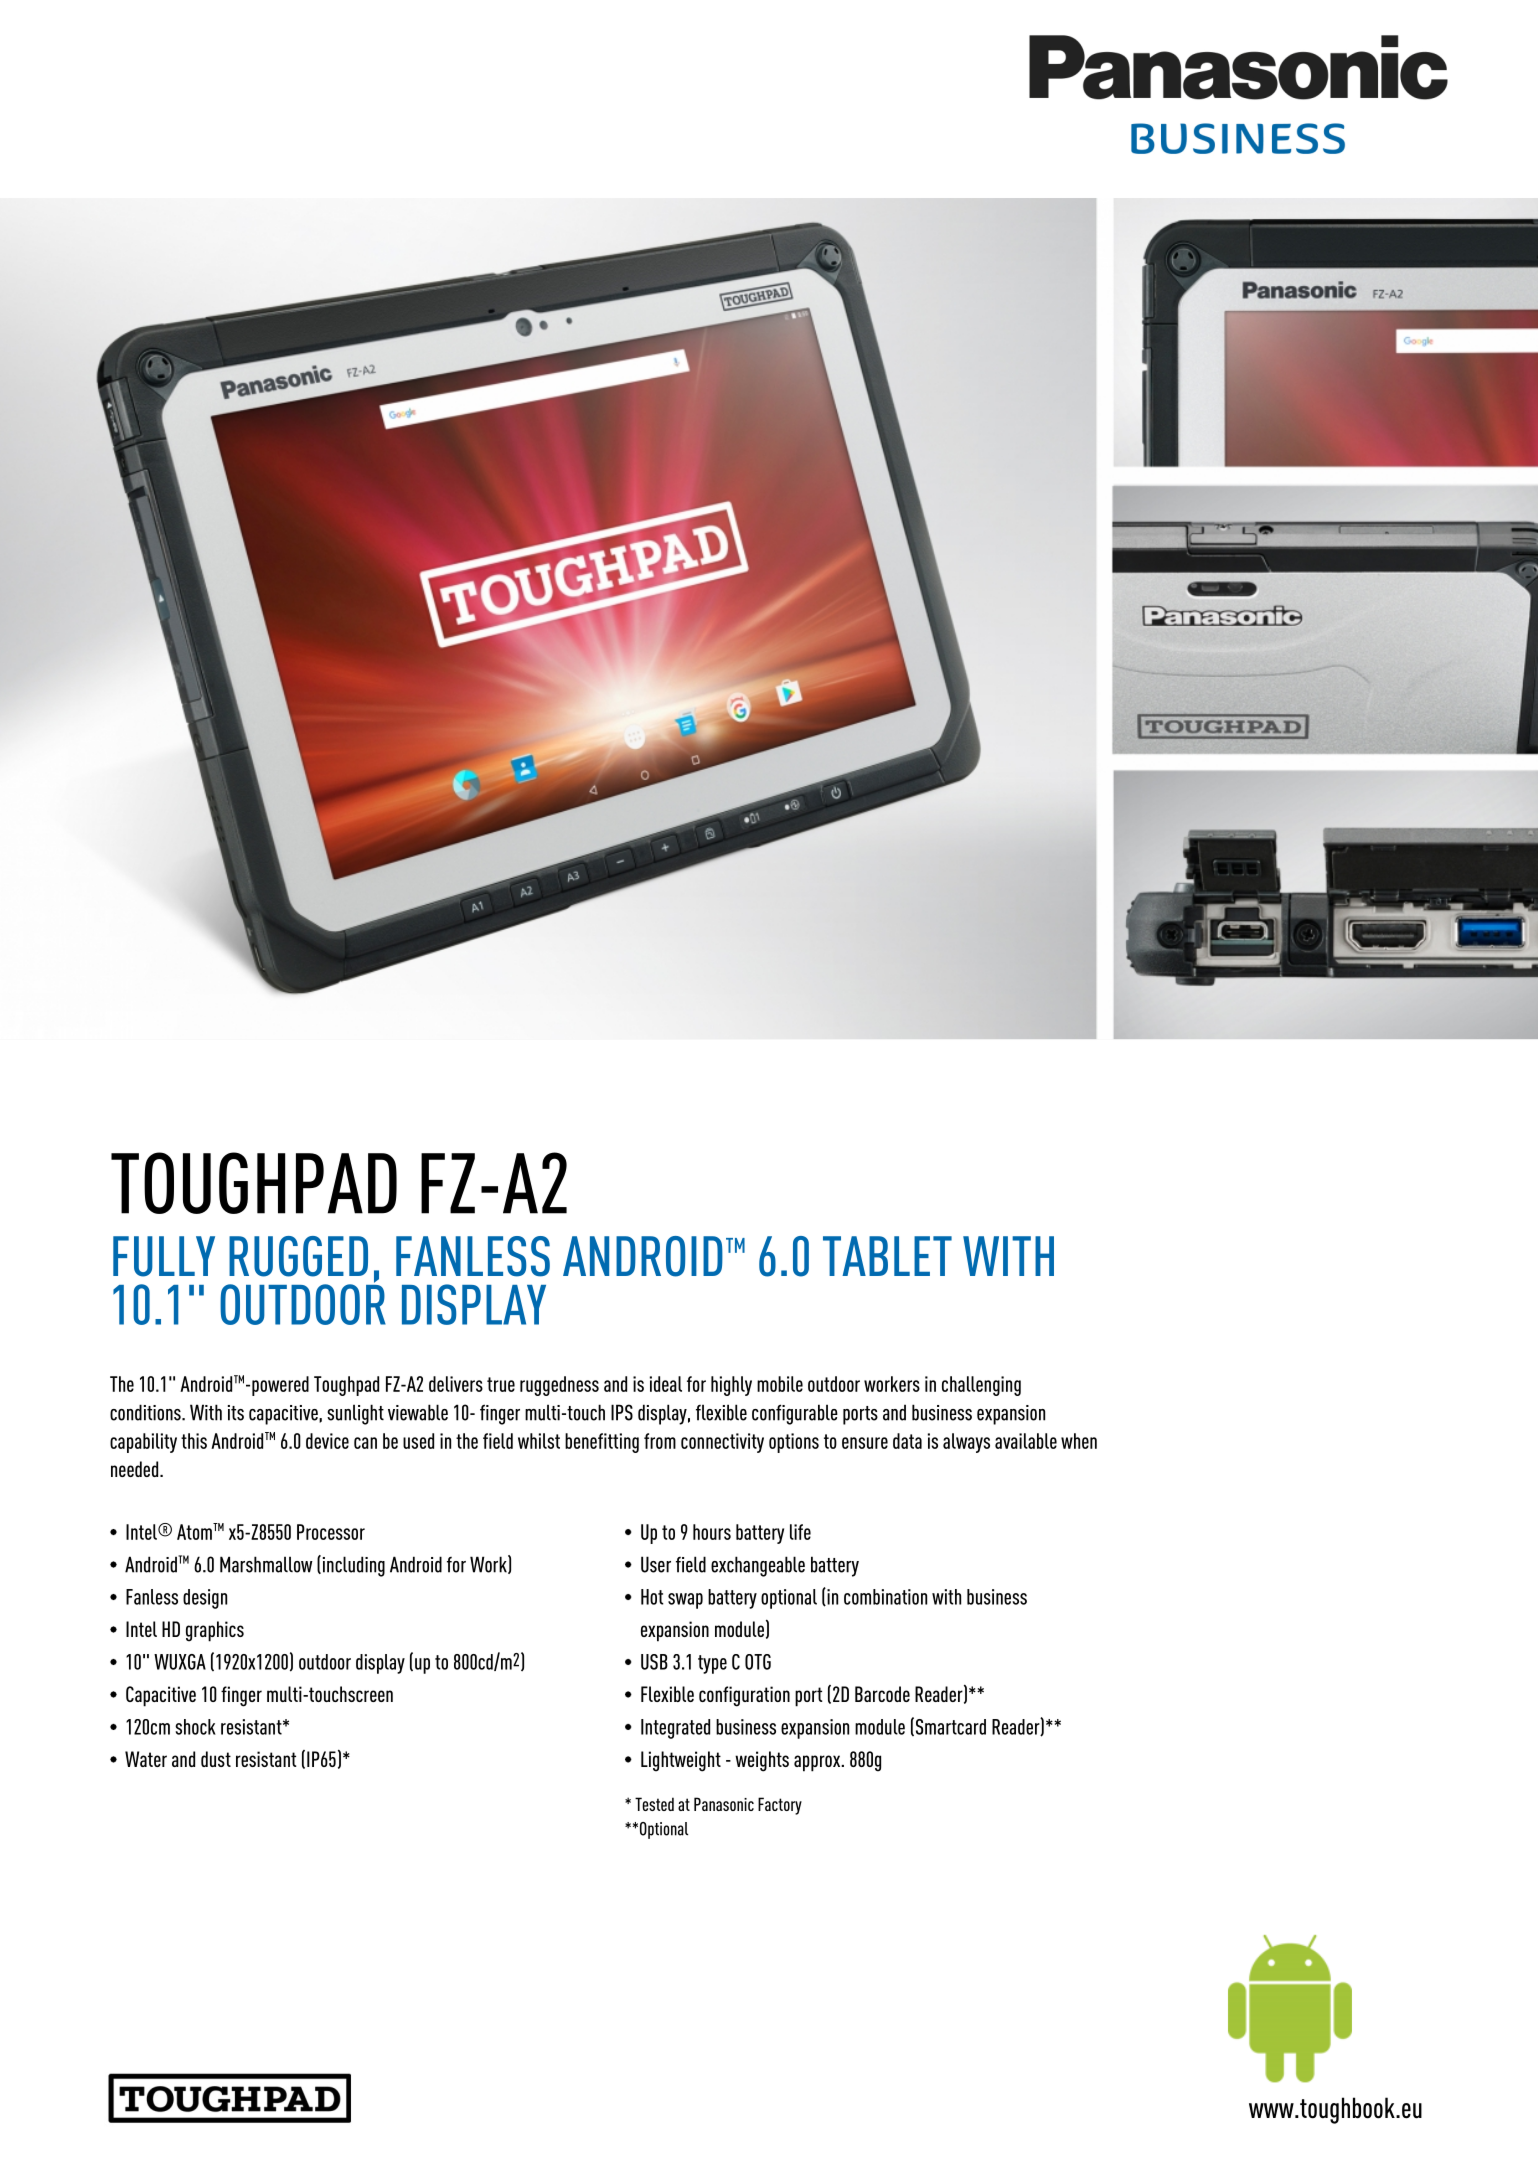 The width and height of the image is (1538, 2176). Describe the element at coordinates (164, 1256) in the image. I see `FULLY` at that location.
